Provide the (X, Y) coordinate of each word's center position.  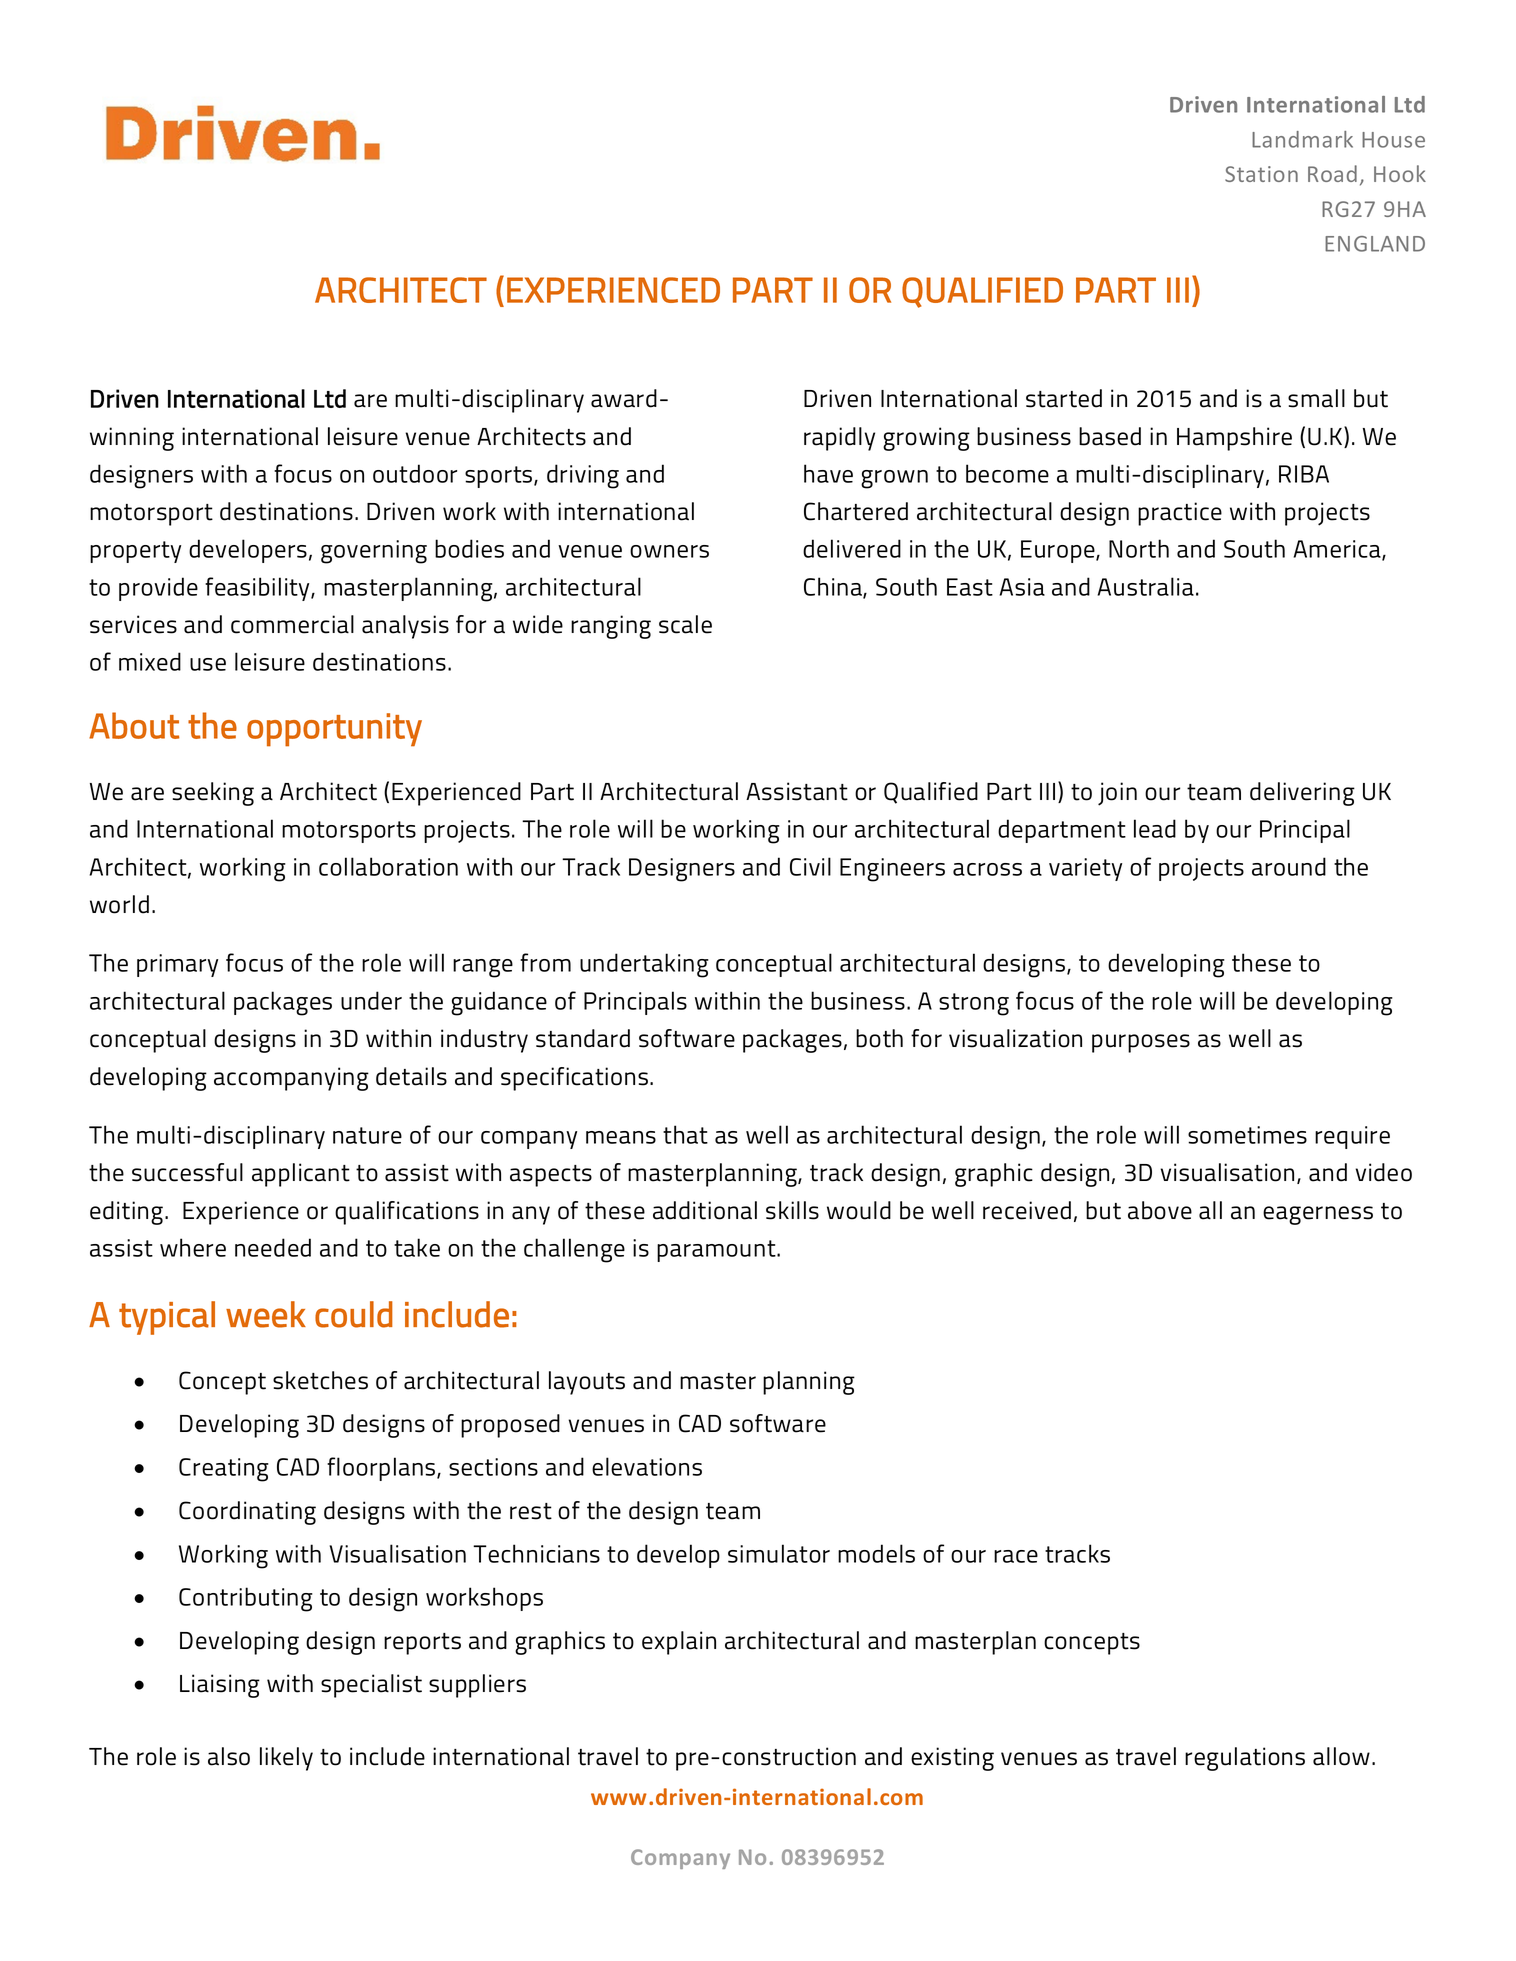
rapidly (839, 439)
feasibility (258, 589)
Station (1261, 174)
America (1338, 550)
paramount (717, 1251)
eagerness (1318, 1215)
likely (286, 1759)
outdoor (415, 473)
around (1289, 866)
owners (669, 551)
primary (177, 965)
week (266, 1314)
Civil (810, 866)
